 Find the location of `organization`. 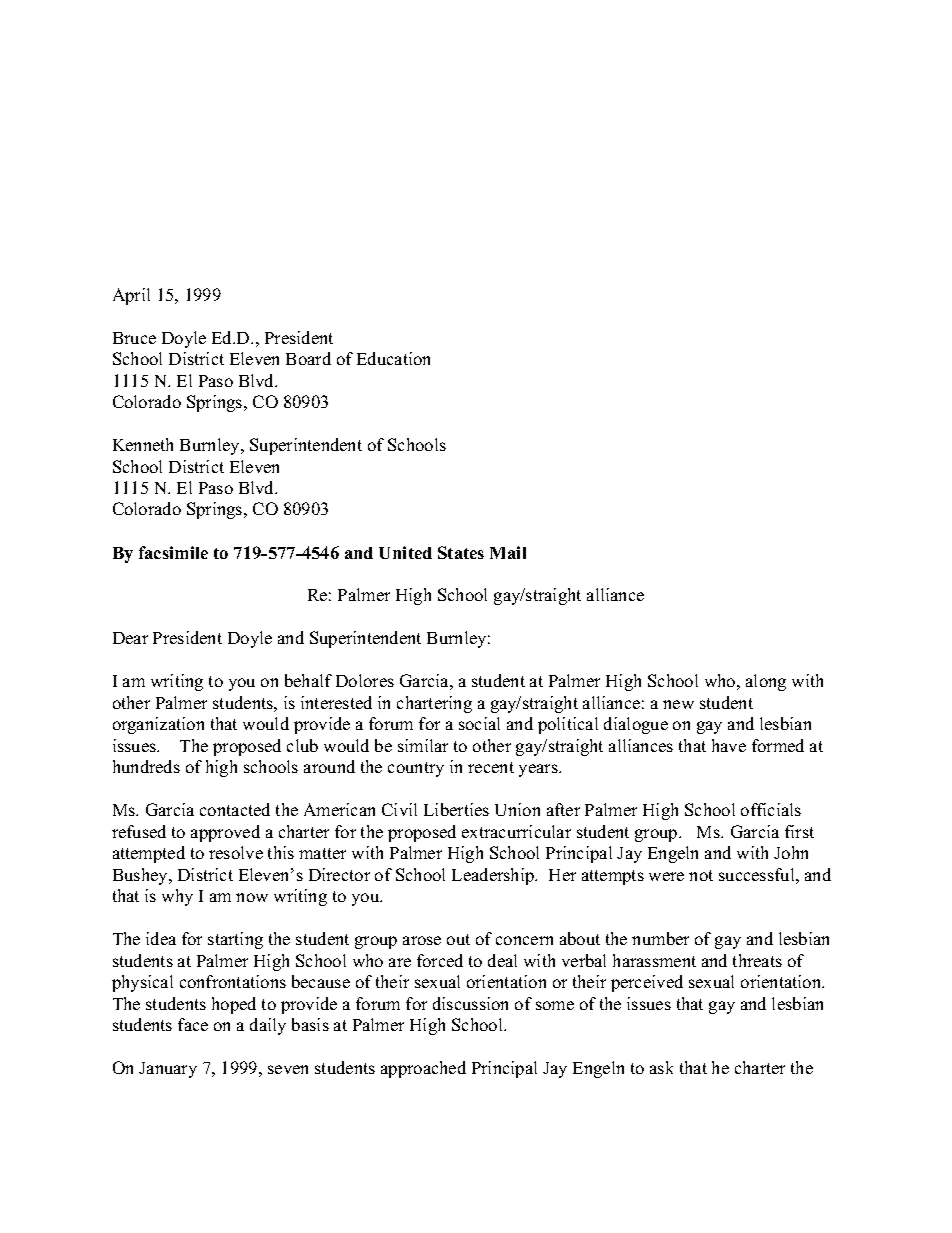

organization is located at coordinates (158, 725).
